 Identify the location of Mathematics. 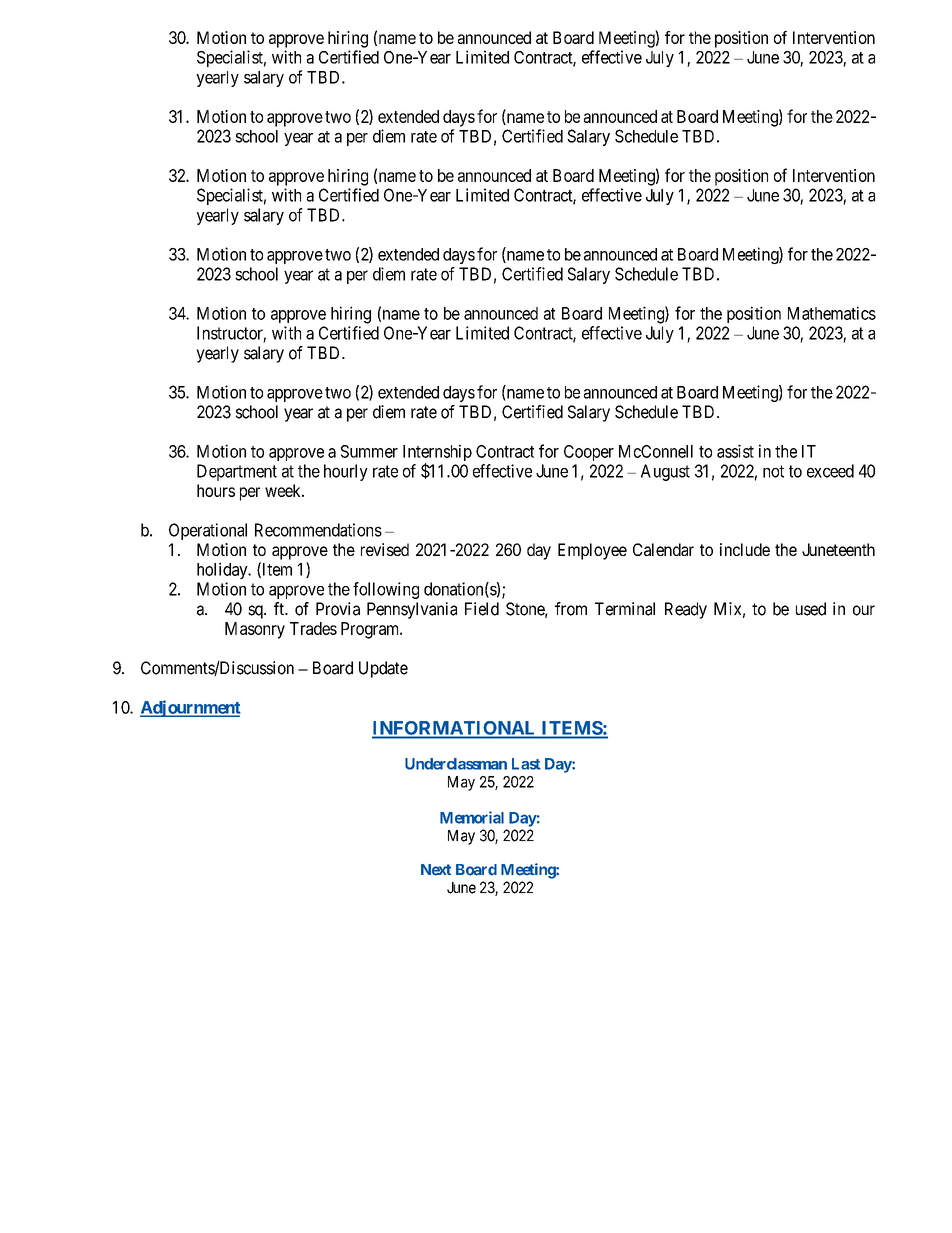
(832, 313).
